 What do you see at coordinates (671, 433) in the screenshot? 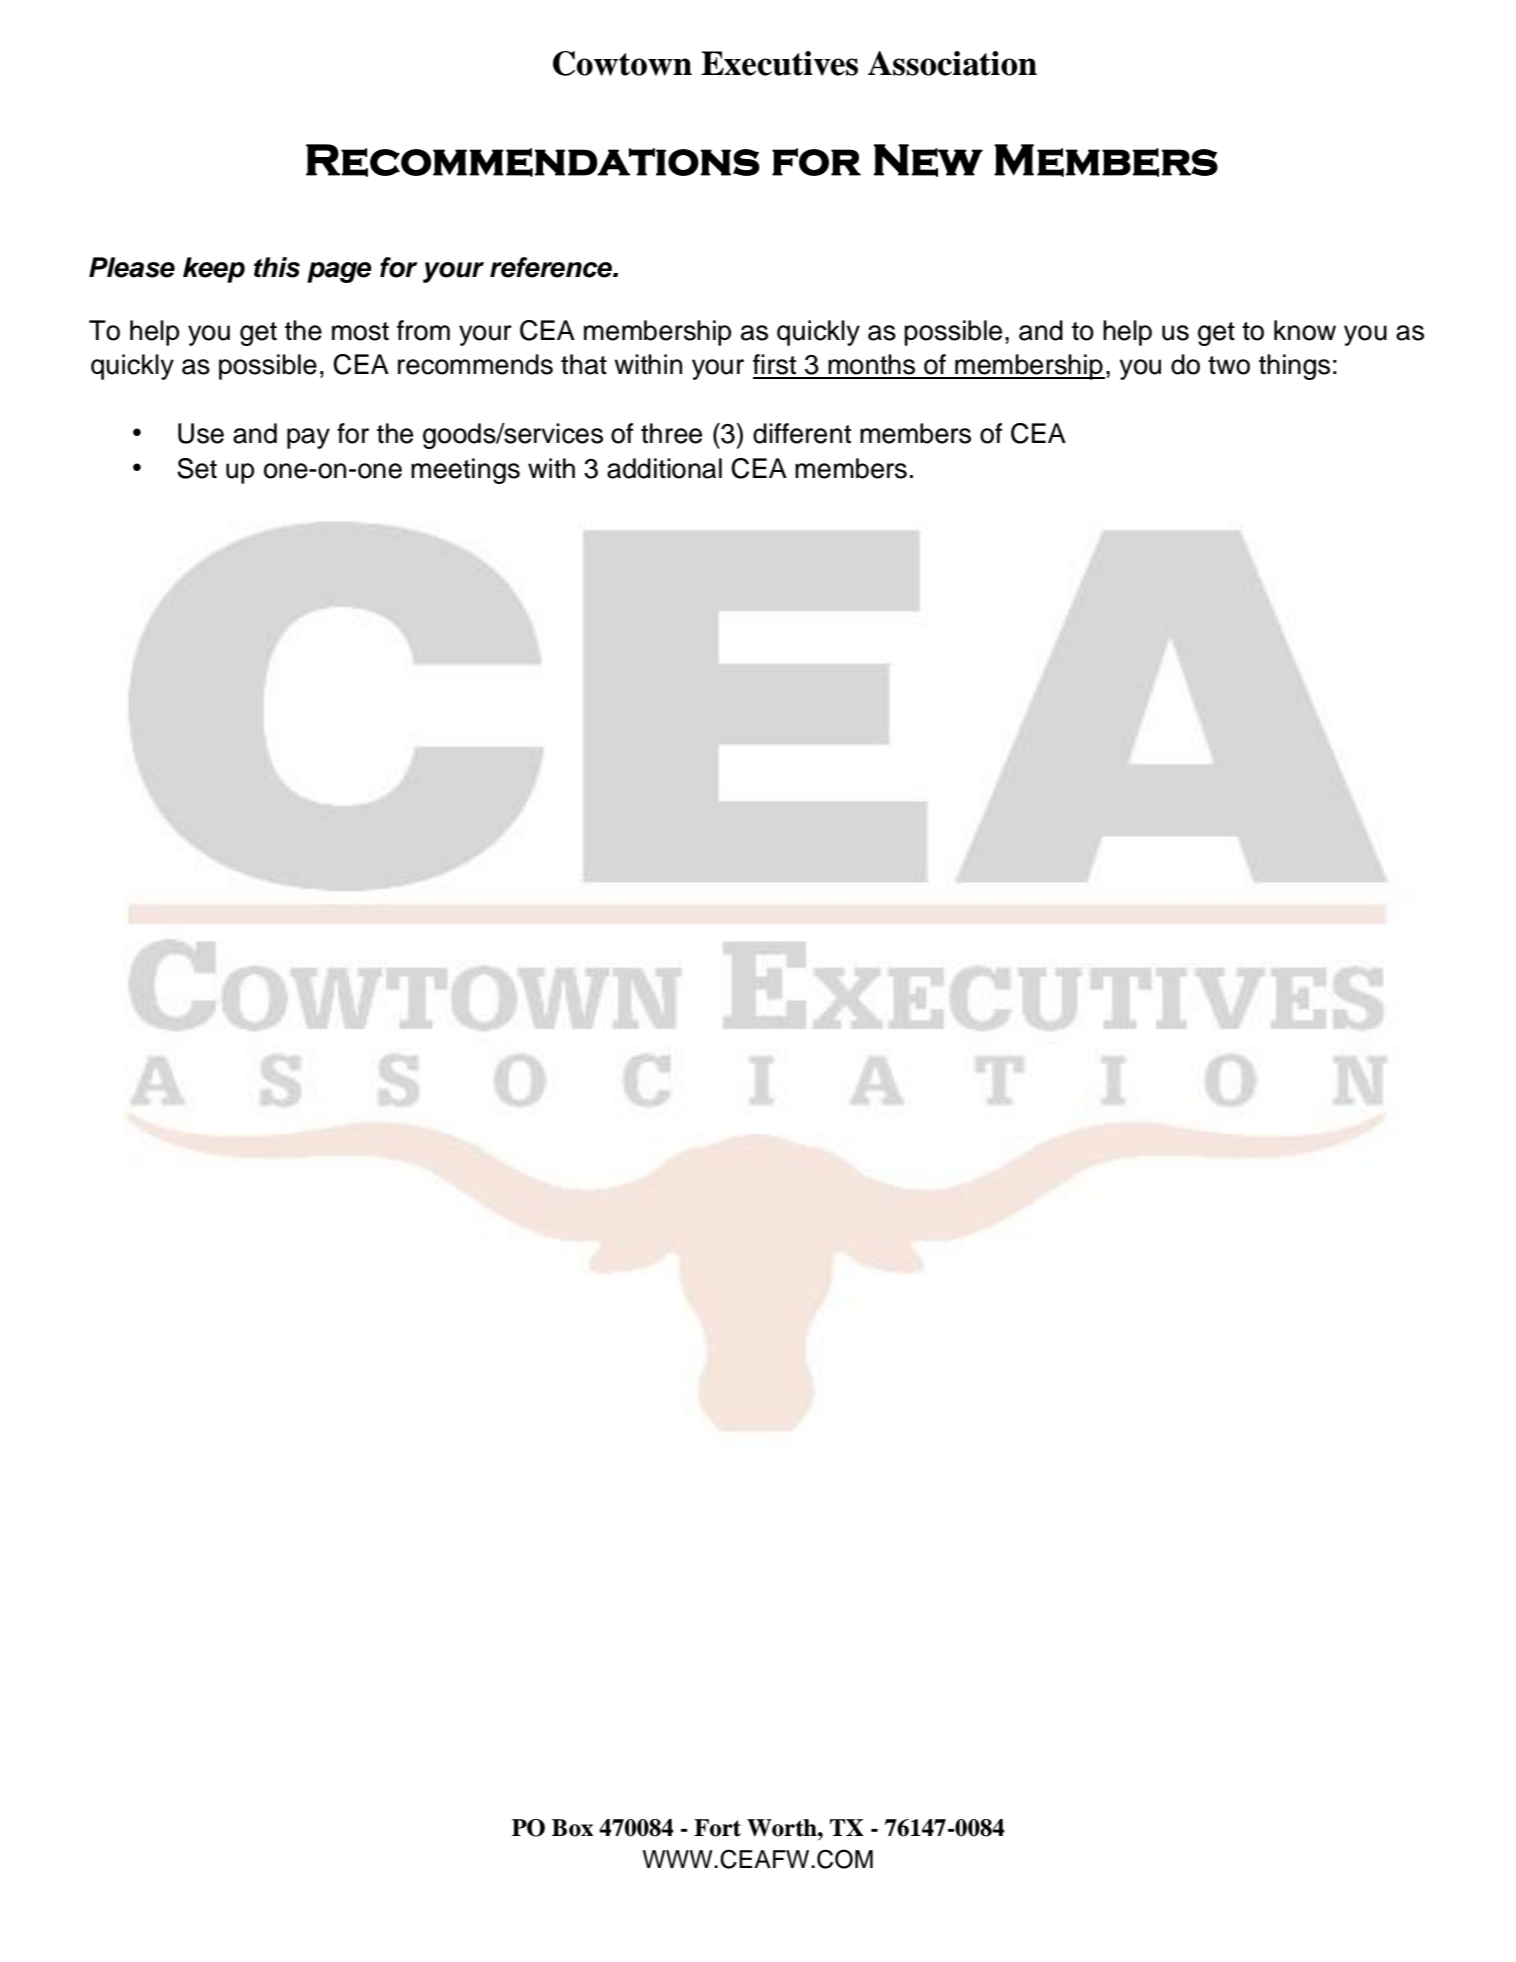
I see `three` at bounding box center [671, 433].
